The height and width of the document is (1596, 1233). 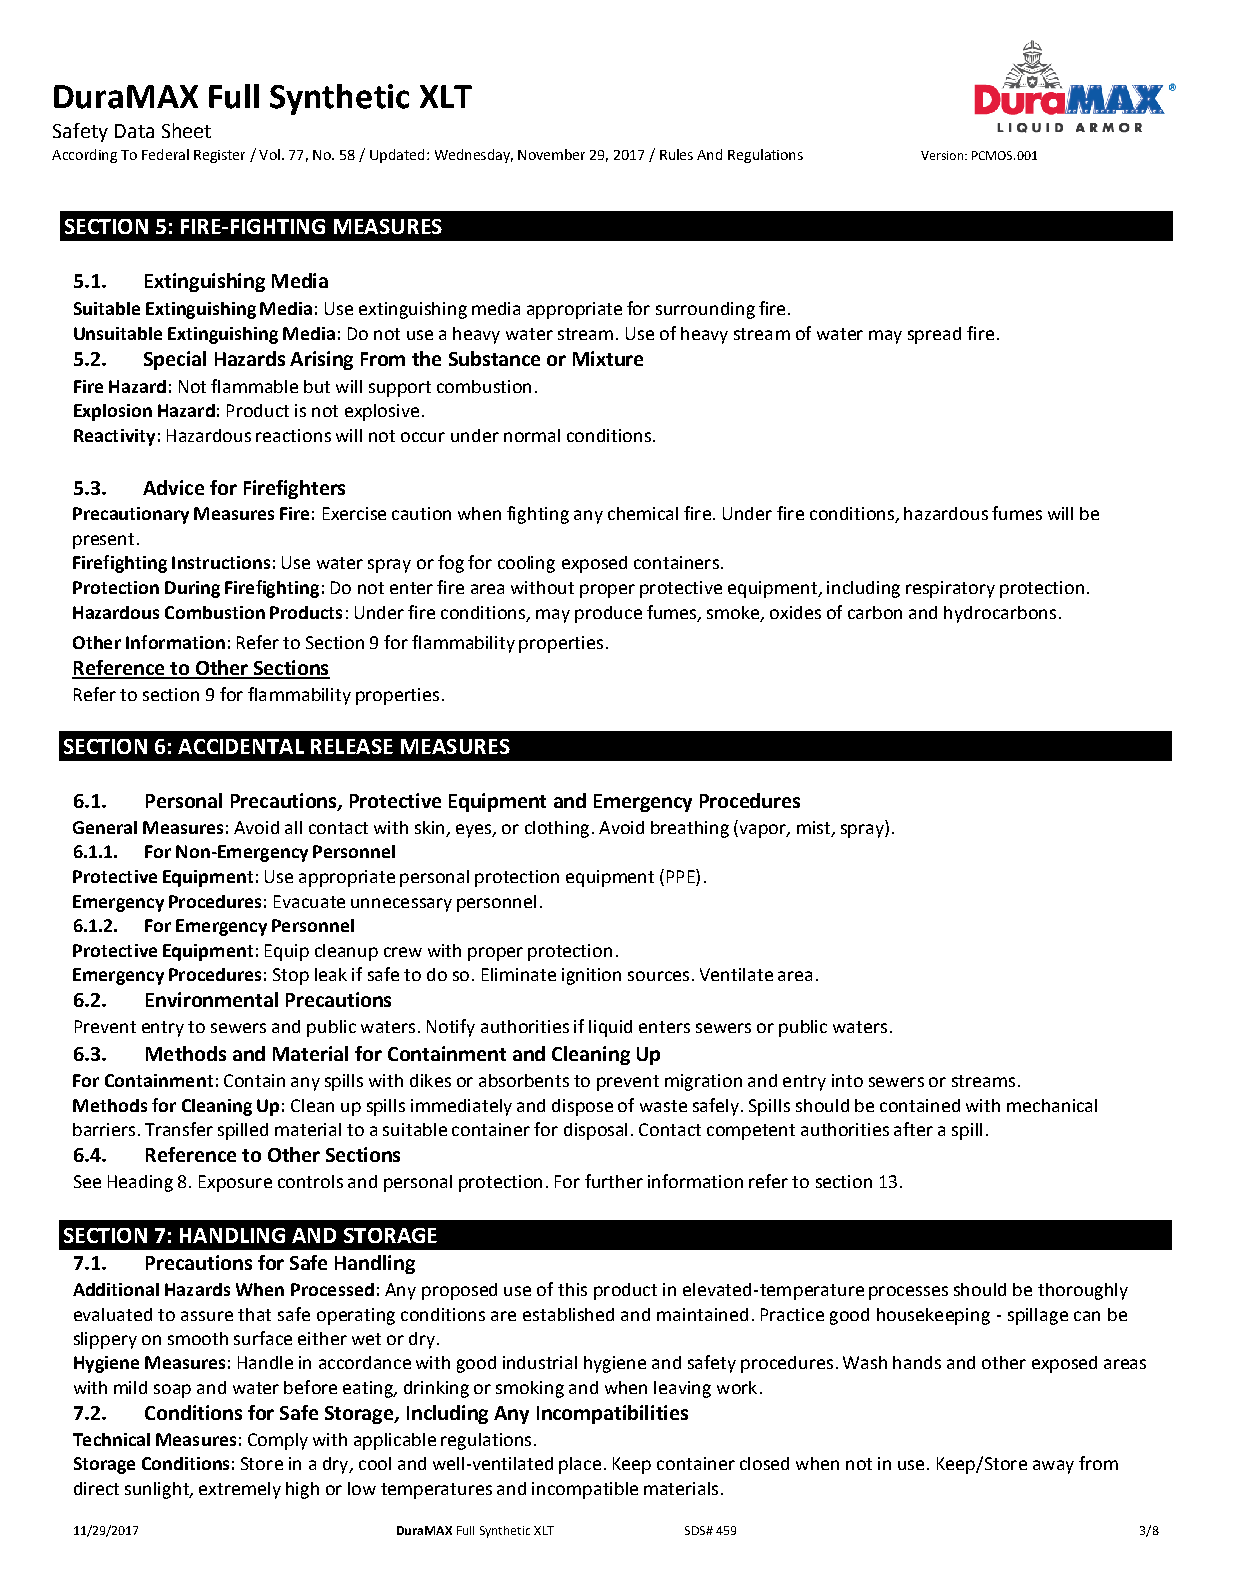 I want to click on mist, so click(x=814, y=829).
